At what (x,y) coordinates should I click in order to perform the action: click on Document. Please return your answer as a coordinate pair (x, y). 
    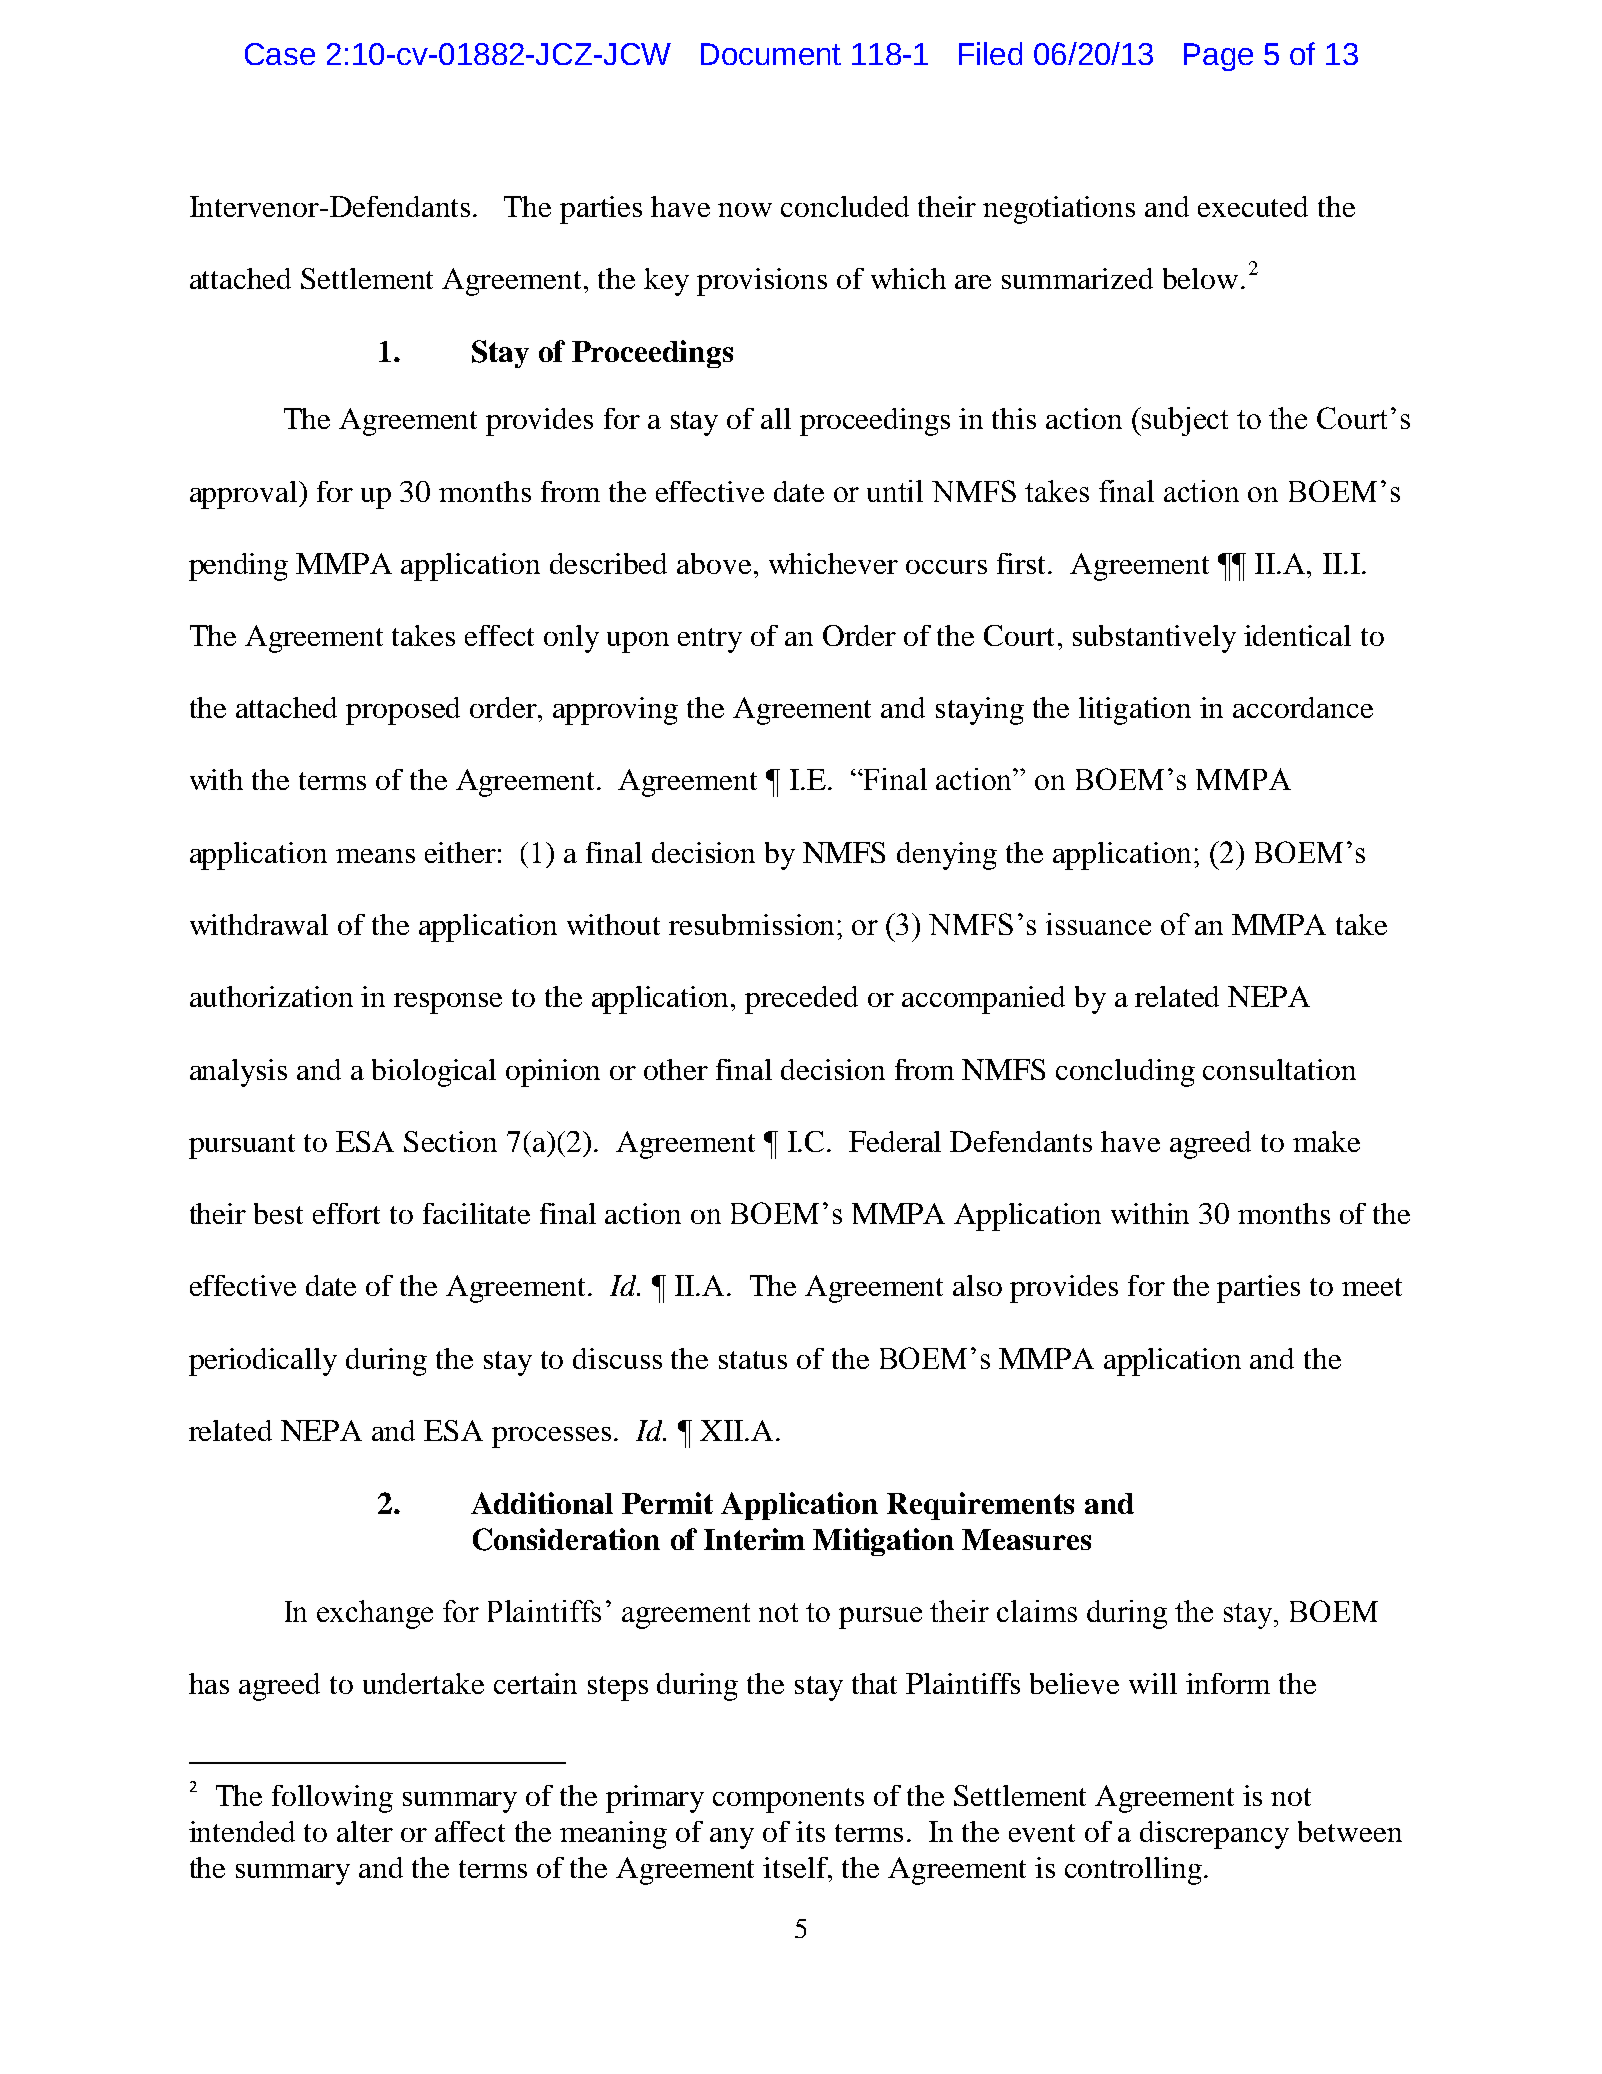
    Looking at the image, I should click on (771, 54).
